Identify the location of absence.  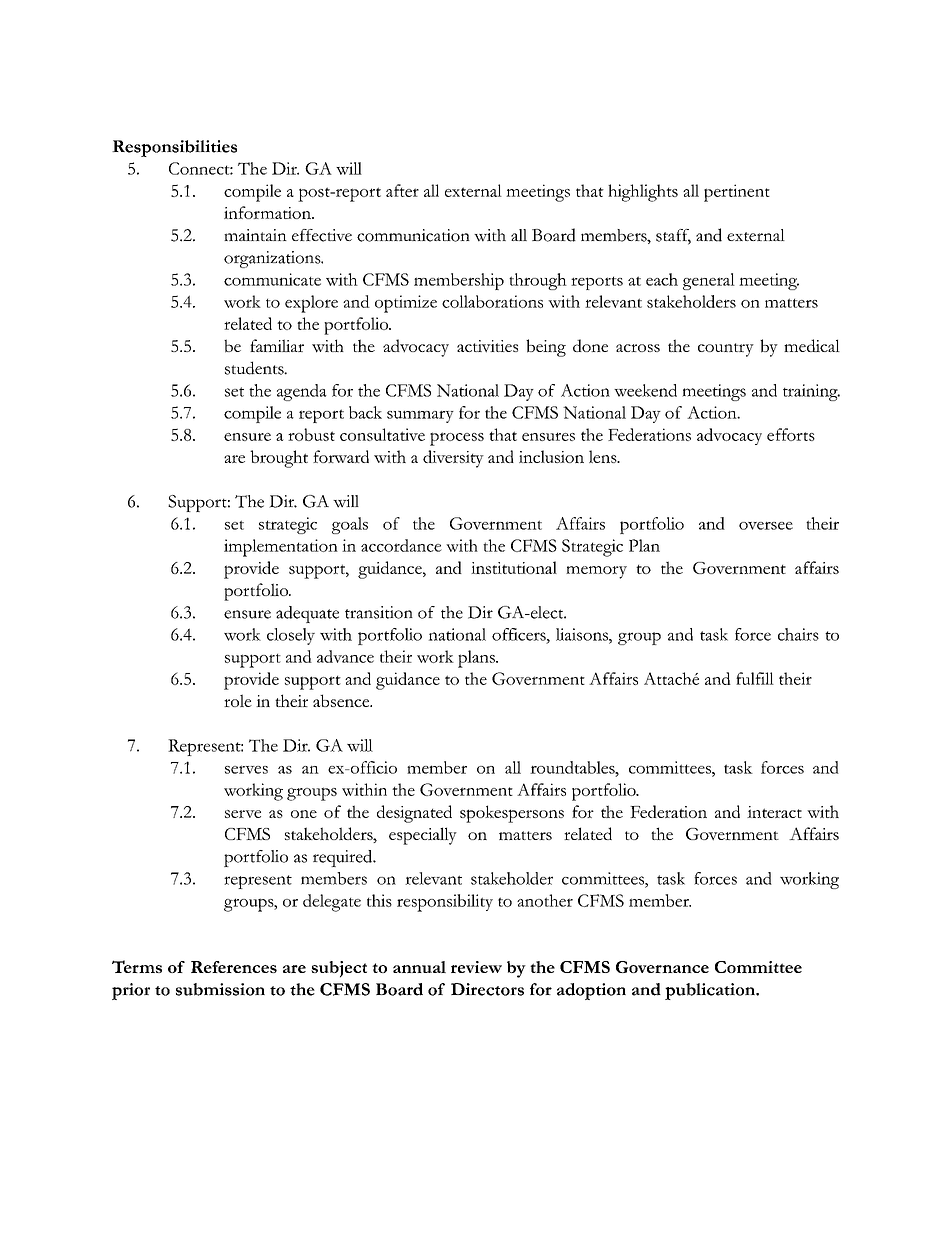
(342, 700).
